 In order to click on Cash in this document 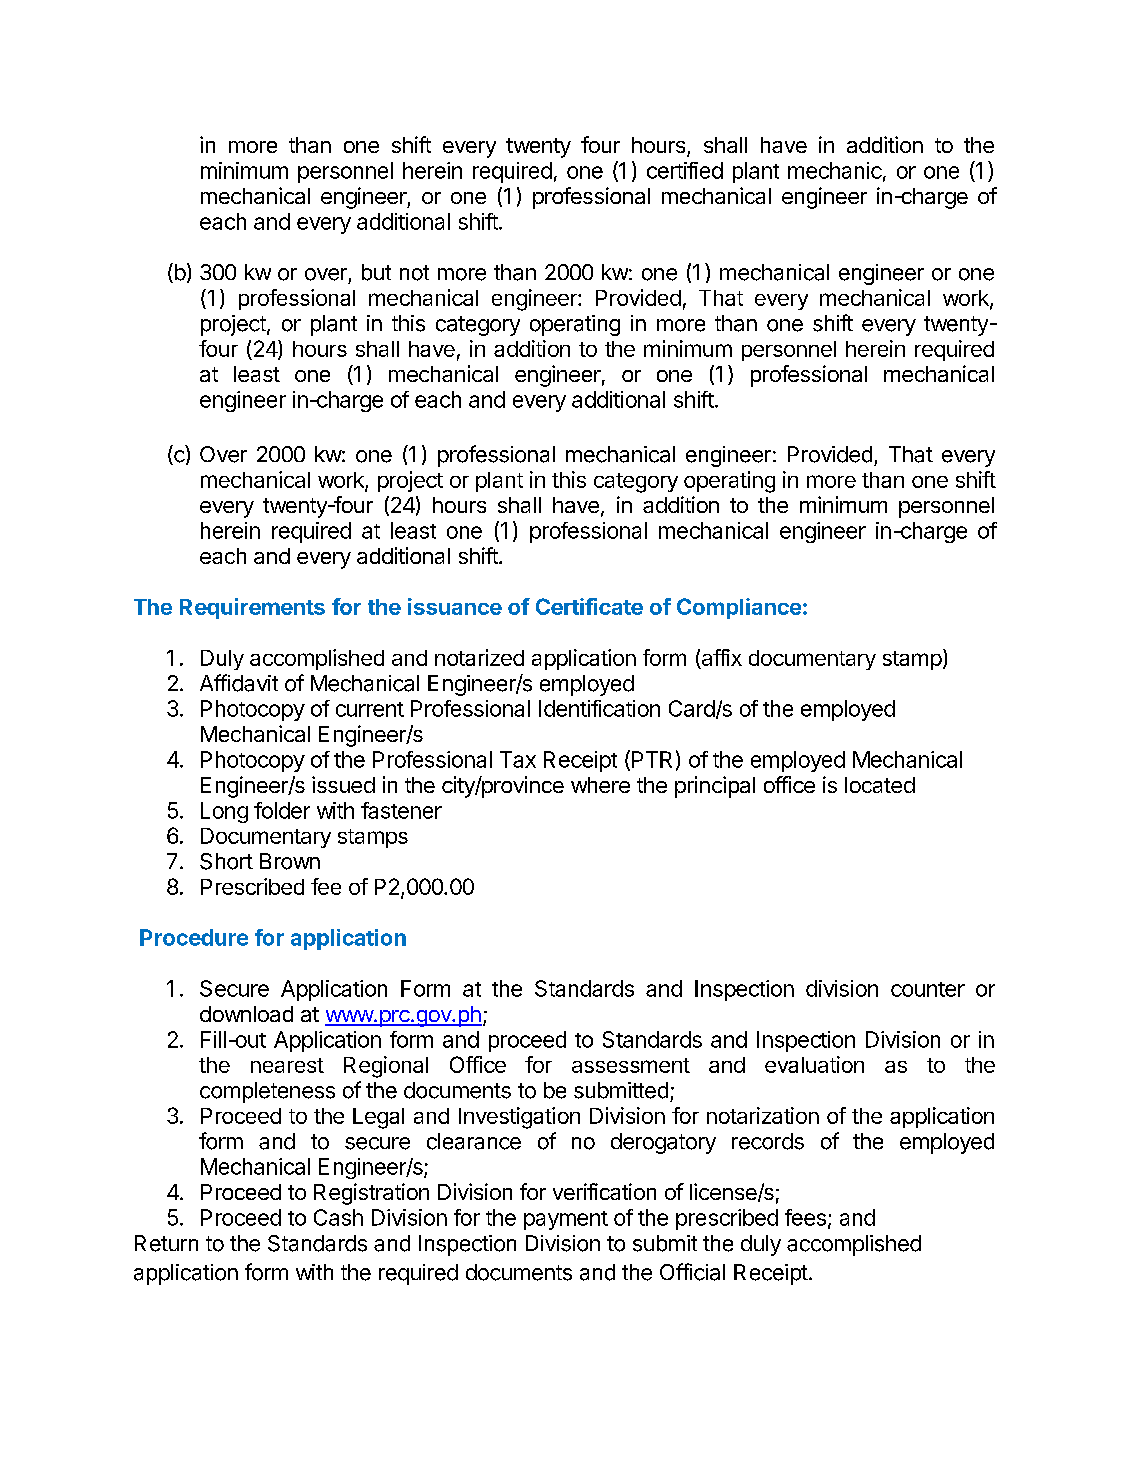, I will do `click(338, 1217)`.
